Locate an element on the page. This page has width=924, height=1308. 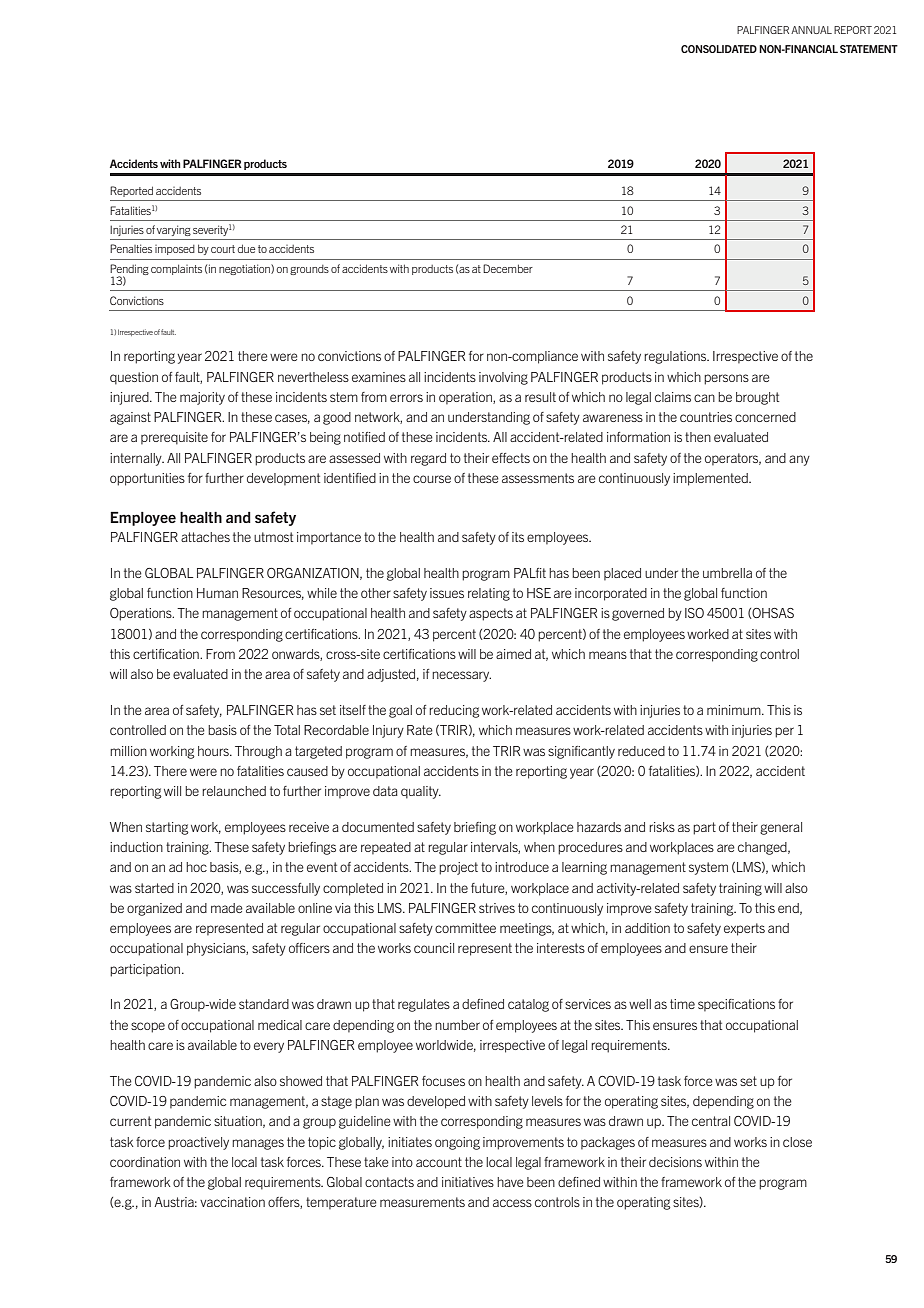
ANNUAL is located at coordinates (811, 30).
